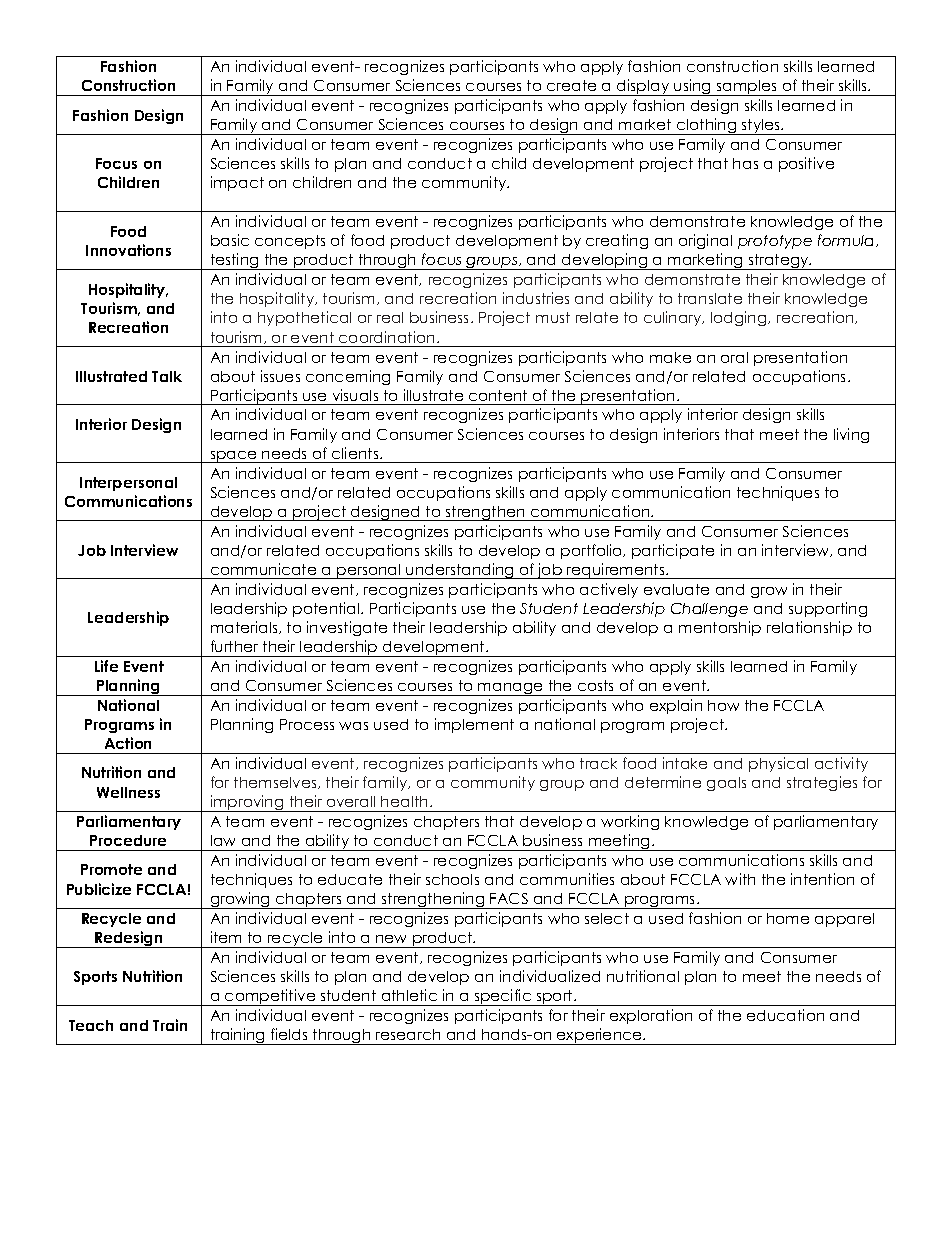 Image resolution: width=952 pixels, height=1233 pixels. I want to click on styles, so click(761, 127).
